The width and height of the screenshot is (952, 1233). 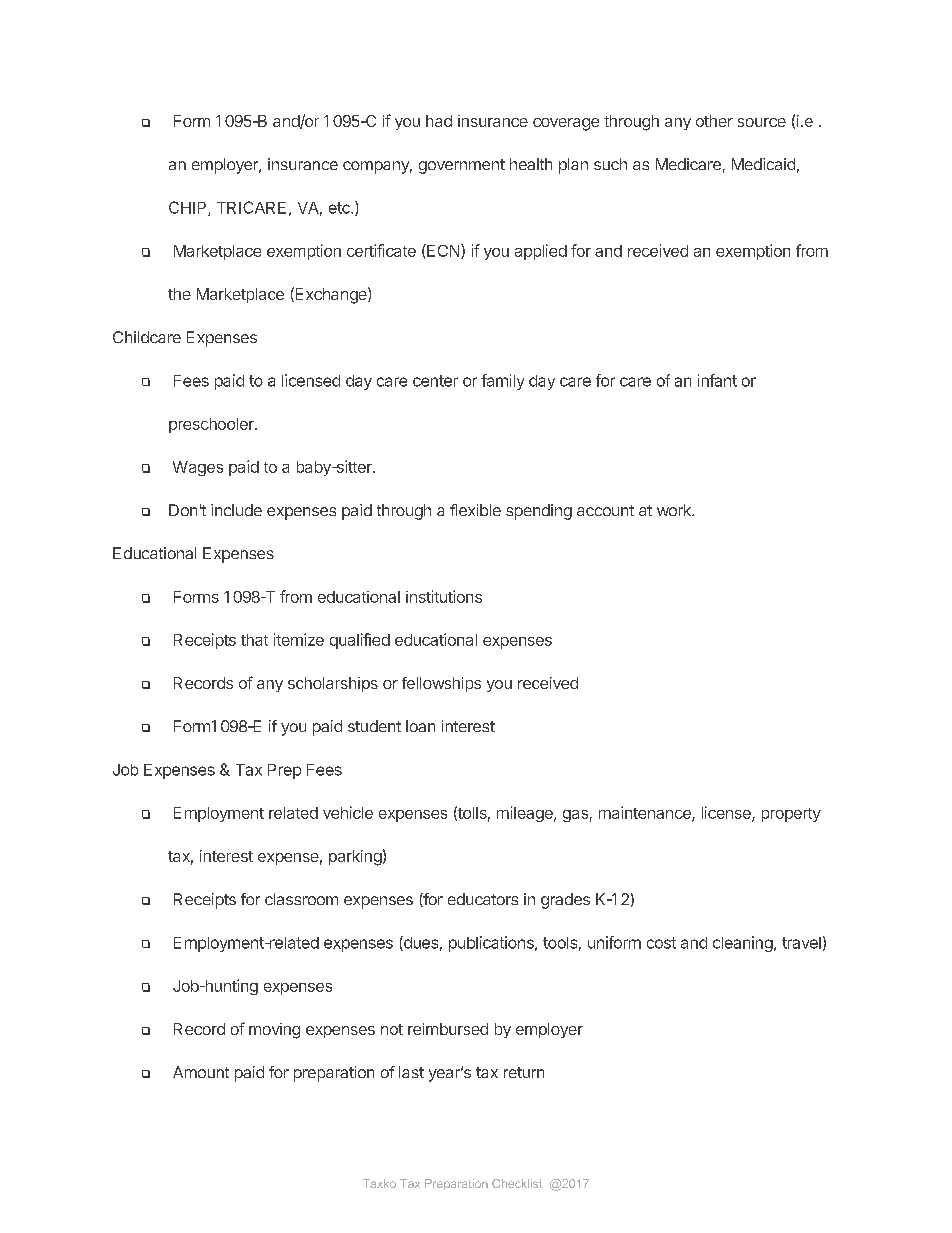 What do you see at coordinates (462, 166) in the screenshot?
I see `government` at bounding box center [462, 166].
